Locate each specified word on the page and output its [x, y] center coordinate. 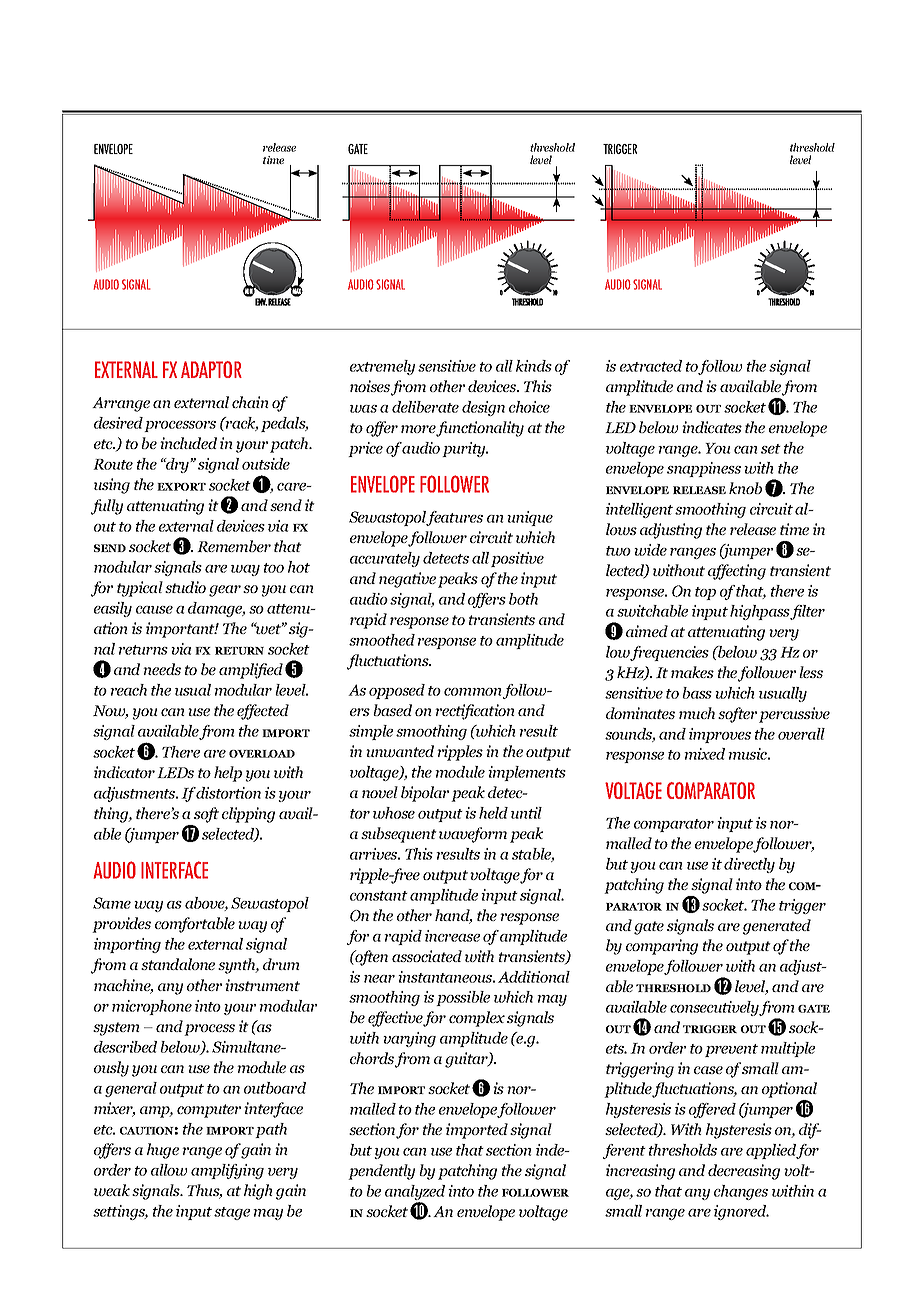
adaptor [211, 369]
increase [452, 936]
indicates [712, 427]
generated [777, 927]
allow [169, 1170]
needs [162, 669]
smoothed [382, 640]
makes [692, 672]
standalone [178, 964]
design [483, 408]
